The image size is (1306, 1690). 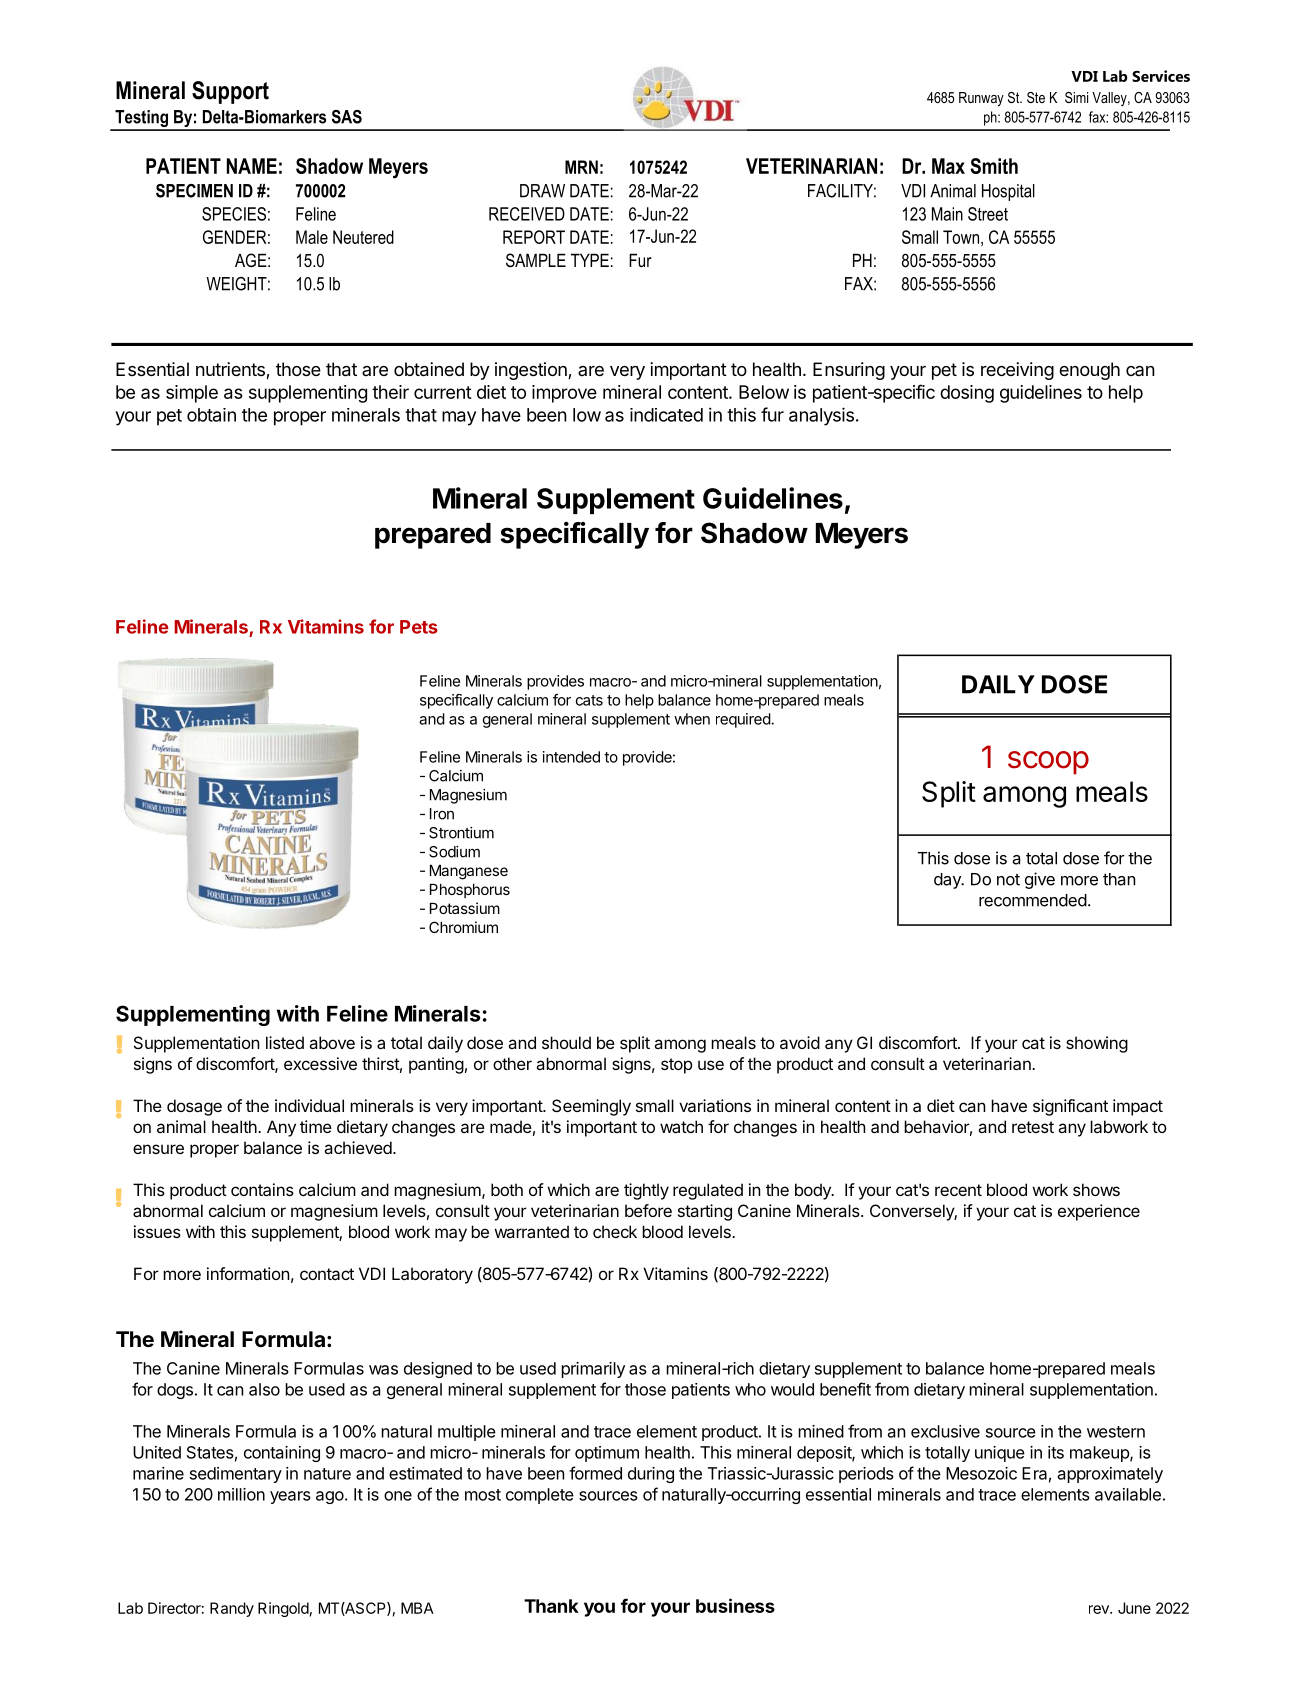 I want to click on Support, so click(x=230, y=92).
